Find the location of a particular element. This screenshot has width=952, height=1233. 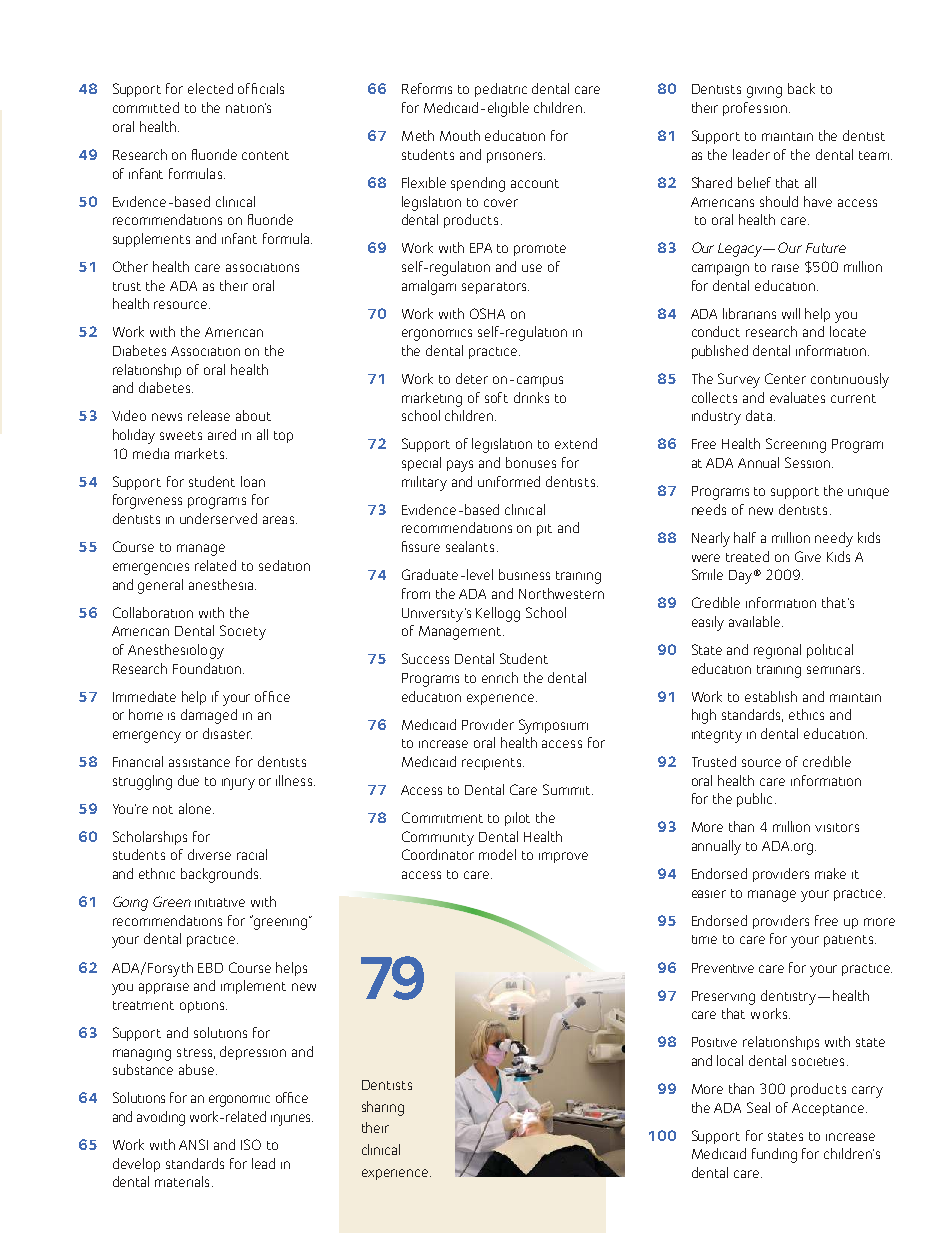

pilot is located at coordinates (517, 819).
